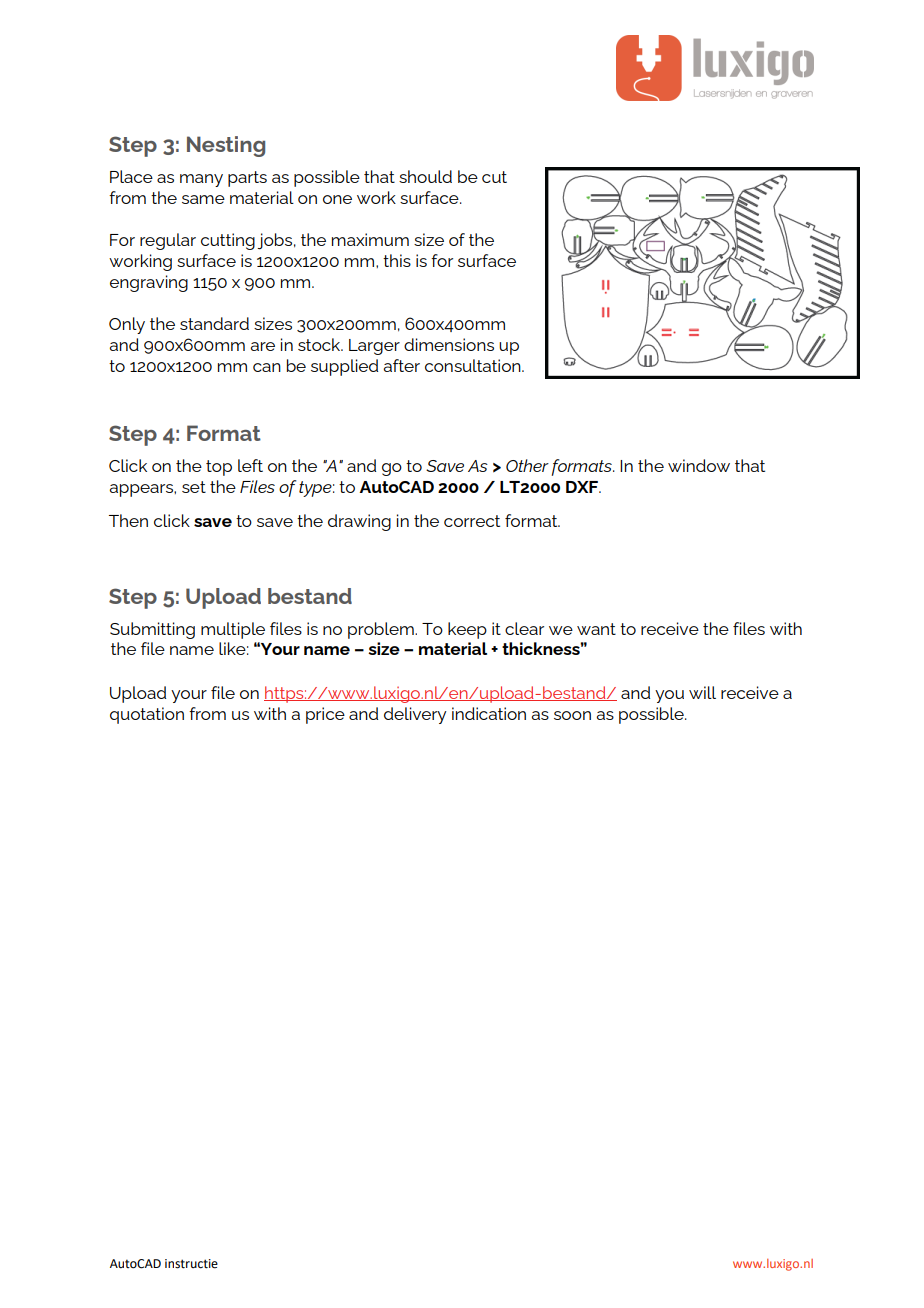  What do you see at coordinates (425, 176) in the screenshot?
I see `should` at bounding box center [425, 176].
